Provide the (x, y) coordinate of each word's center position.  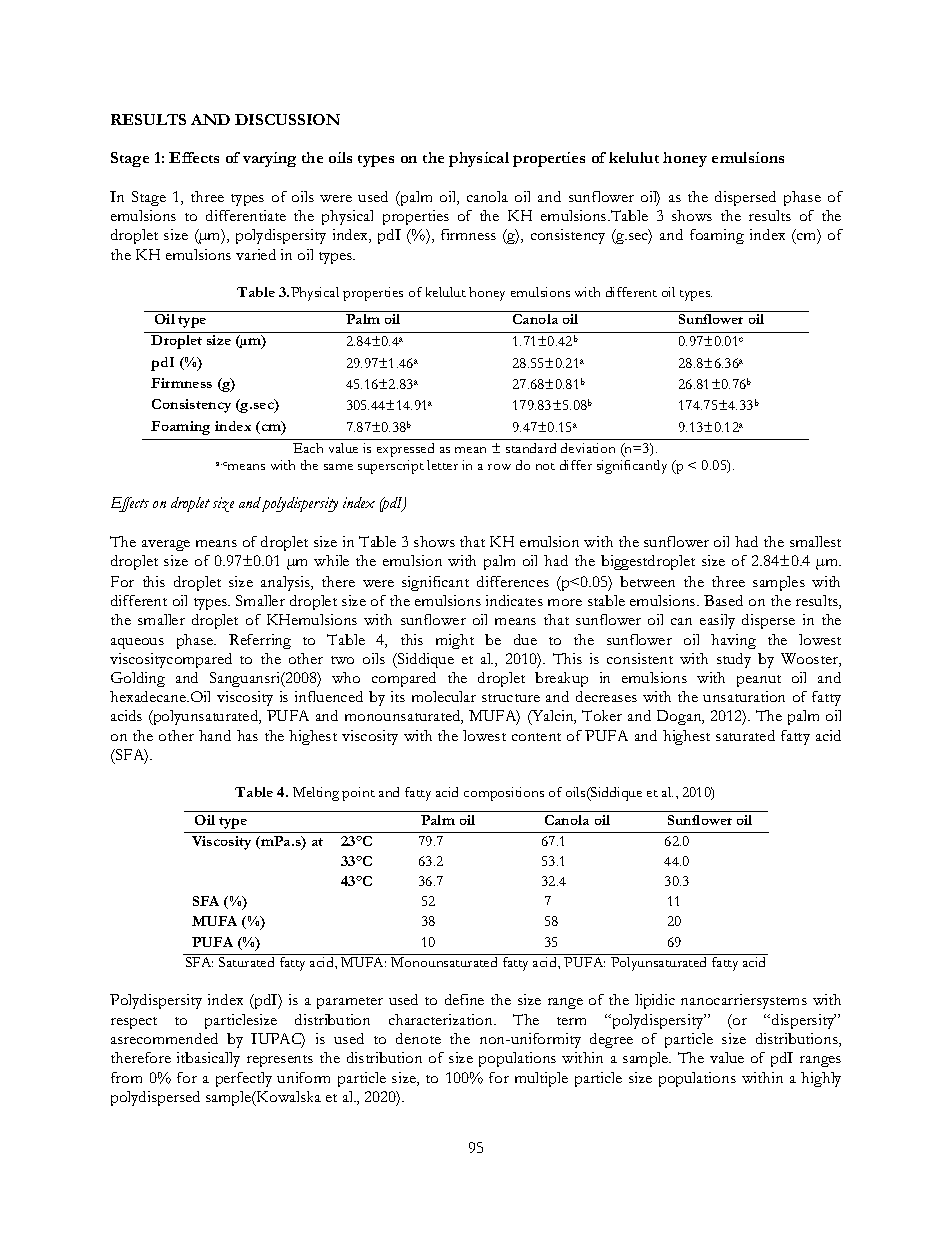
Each (308, 448)
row (499, 467)
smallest (815, 541)
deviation (588, 448)
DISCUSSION (287, 119)
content (536, 737)
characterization (442, 1019)
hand (215, 735)
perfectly (244, 1079)
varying (269, 159)
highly (821, 1079)
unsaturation (744, 696)
